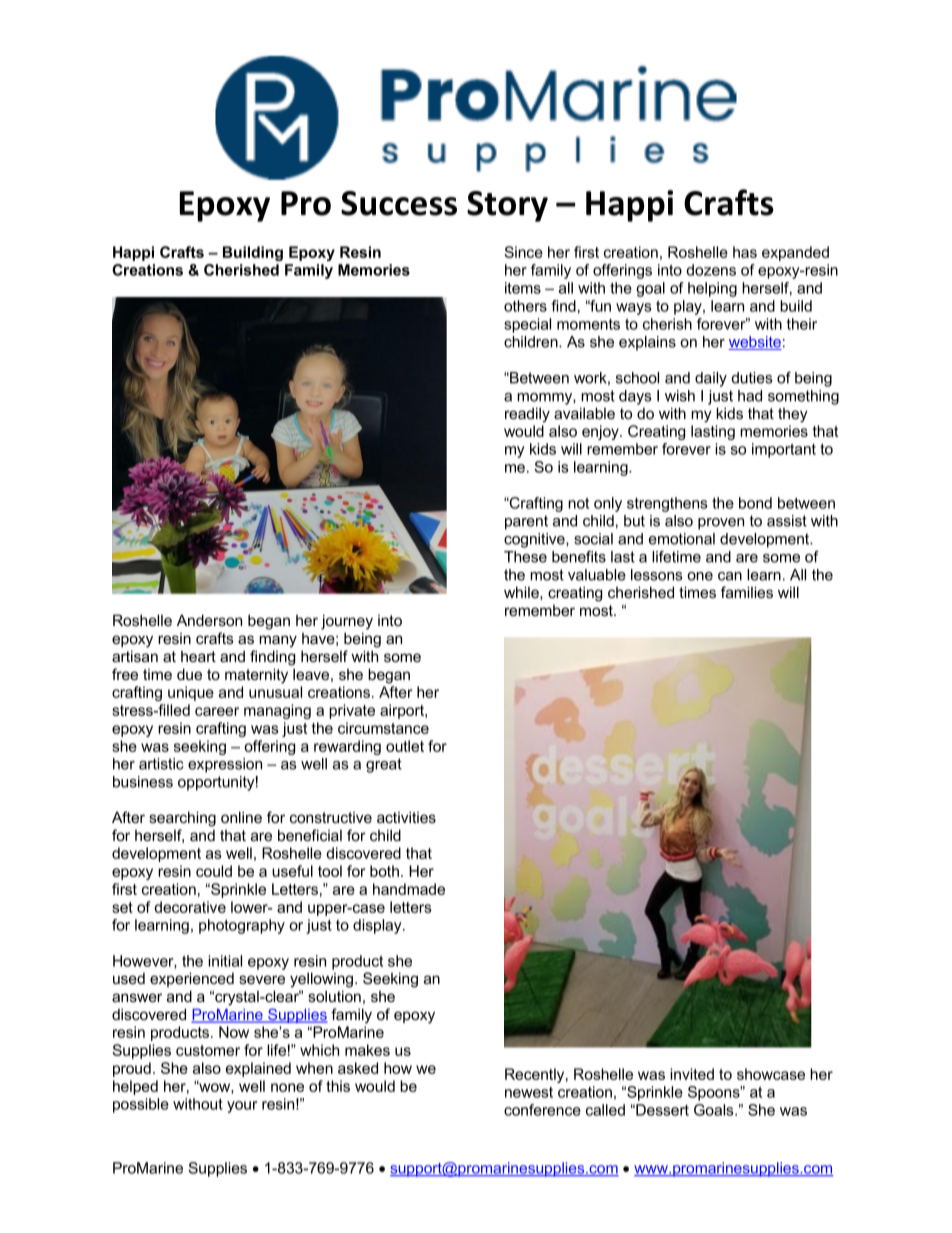 The height and width of the page is (1233, 952). What do you see at coordinates (208, 1050) in the page?
I see `customer` at bounding box center [208, 1050].
